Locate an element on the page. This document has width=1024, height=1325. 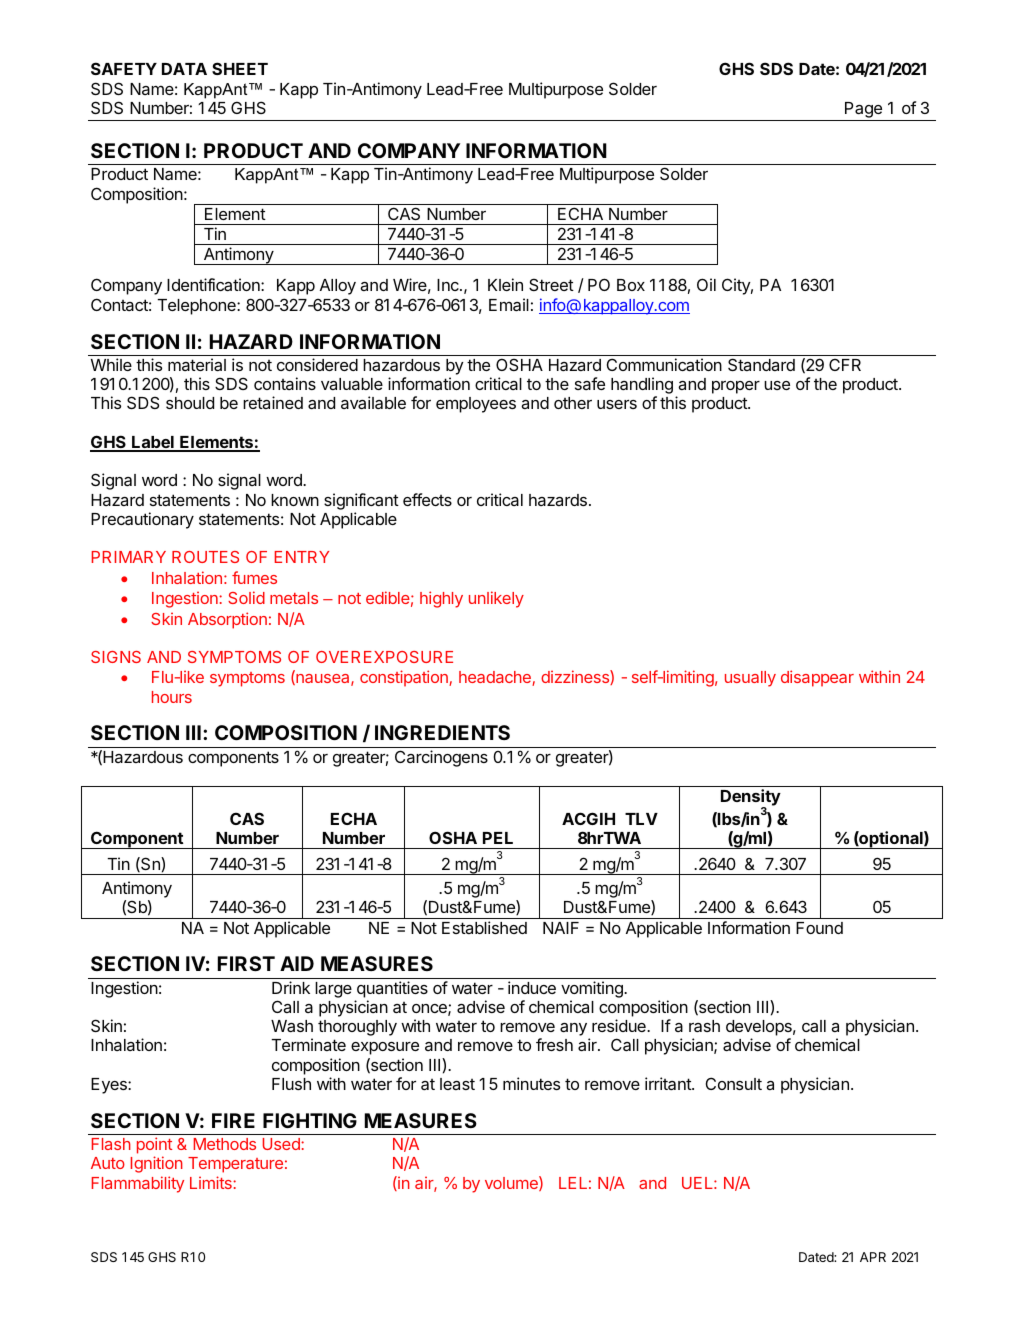
Established is located at coordinates (484, 927).
